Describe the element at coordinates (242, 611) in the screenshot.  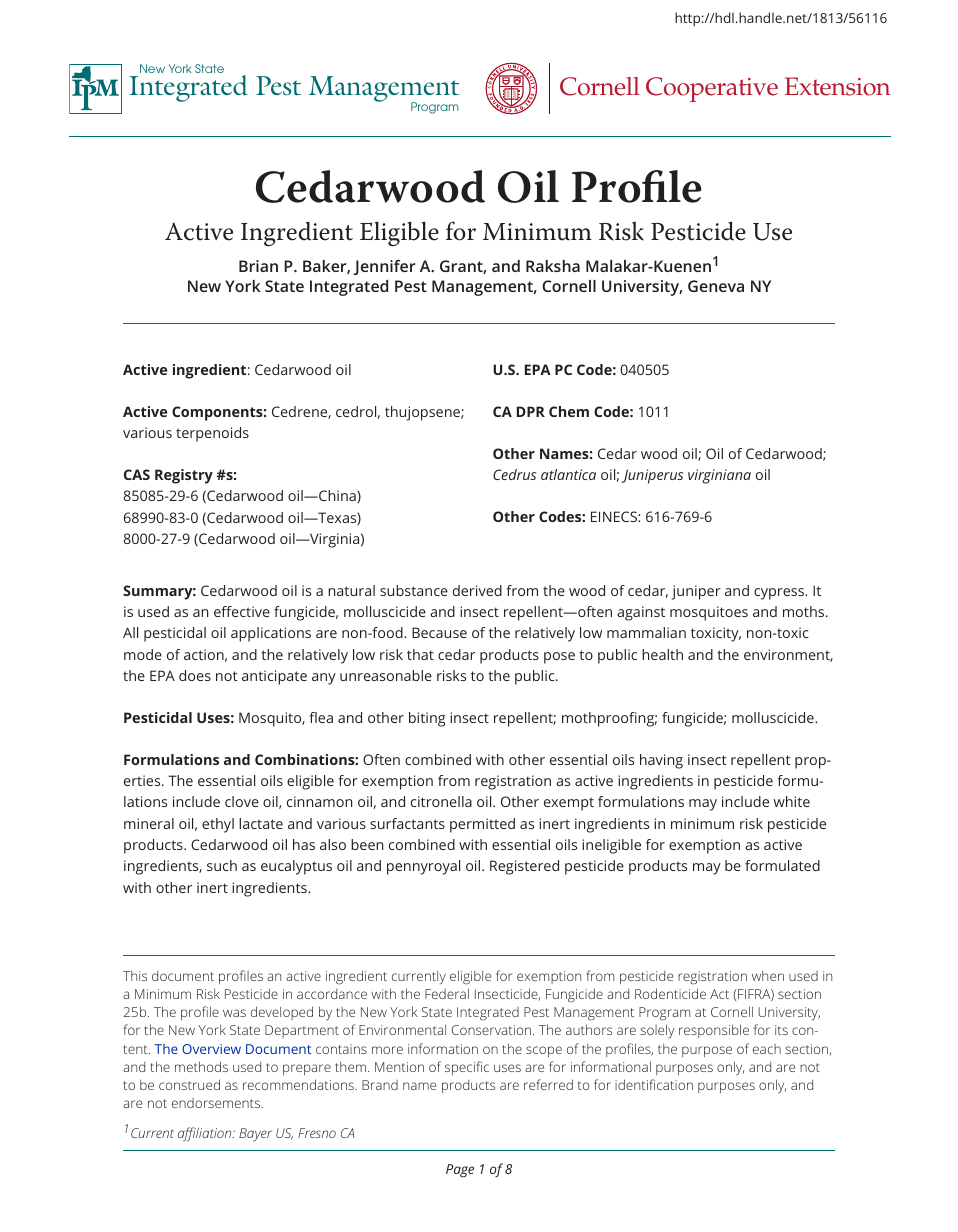
I see `effective` at that location.
